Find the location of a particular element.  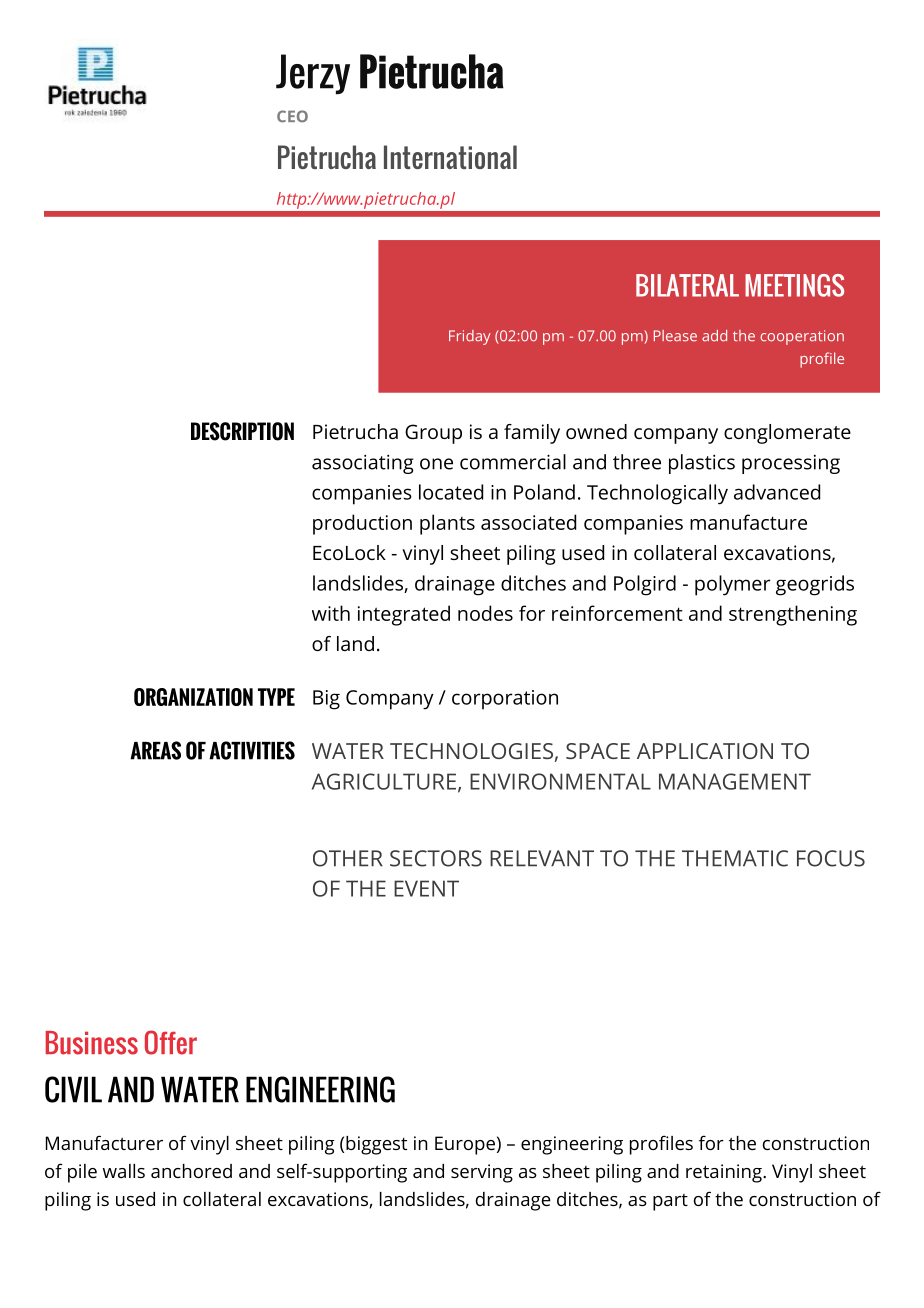

anchored is located at coordinates (191, 1171).
